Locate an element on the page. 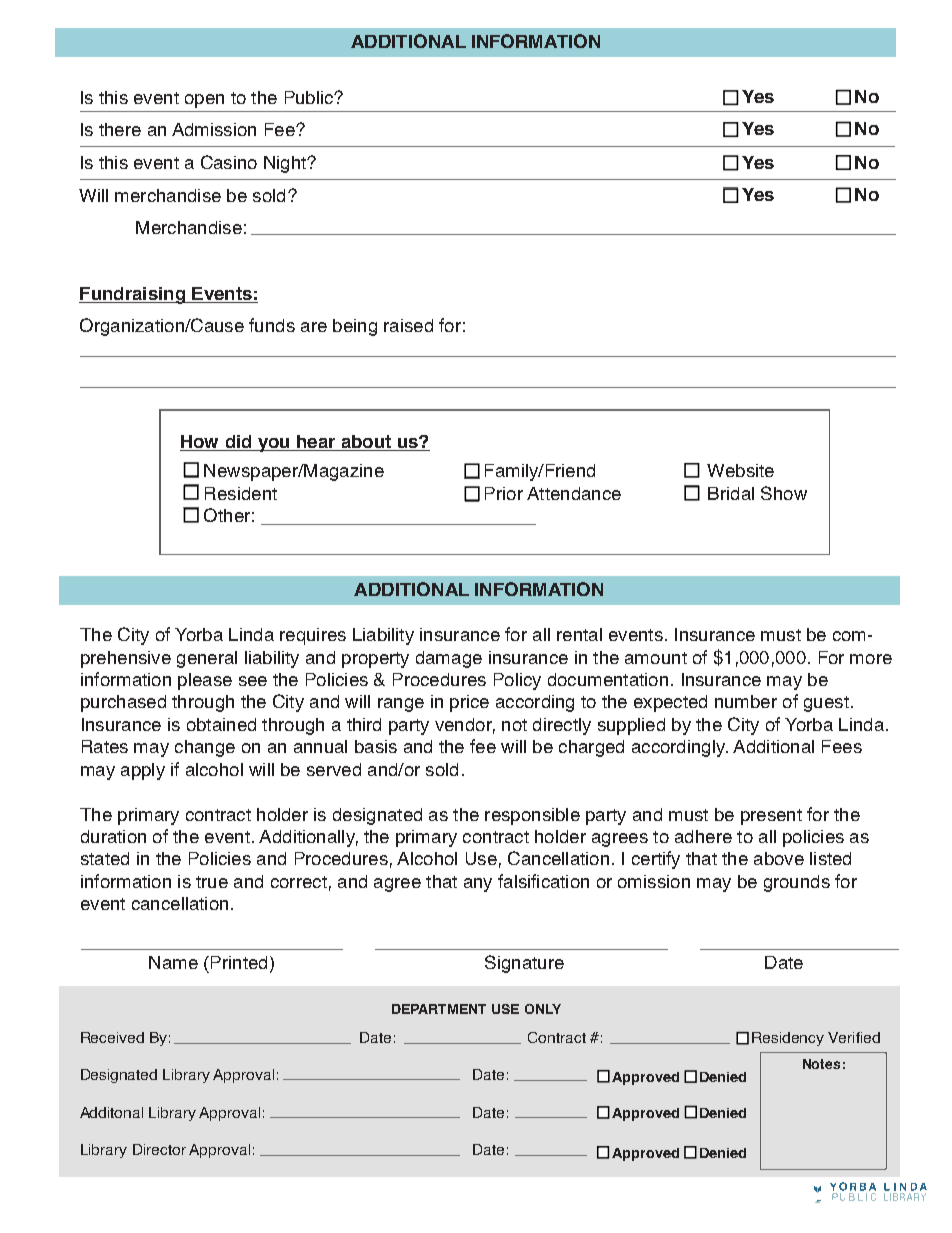 This document has height=1233, width=952. raised is located at coordinates (408, 325).
